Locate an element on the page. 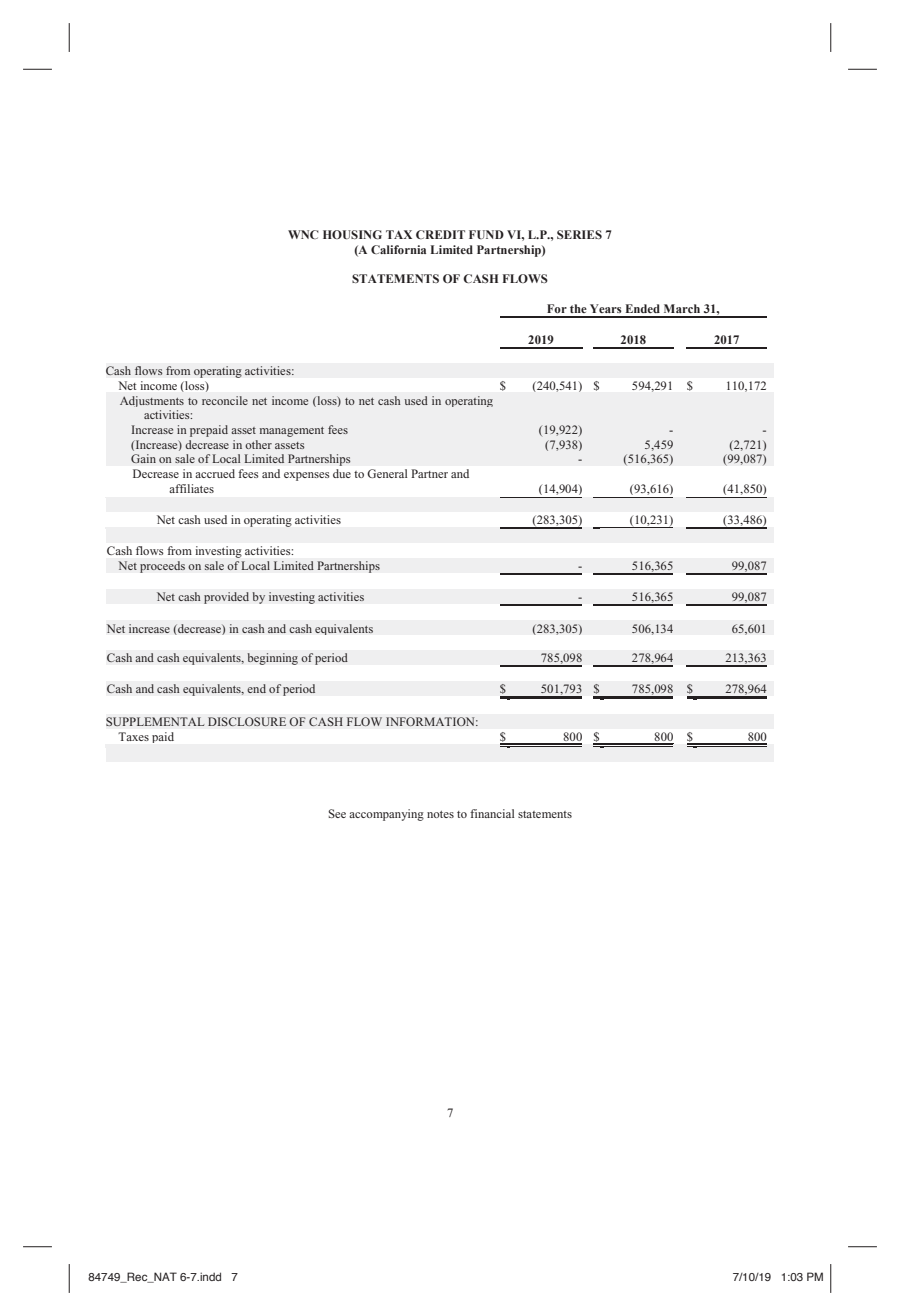 The image size is (900, 1316). General is located at coordinates (387, 473).
